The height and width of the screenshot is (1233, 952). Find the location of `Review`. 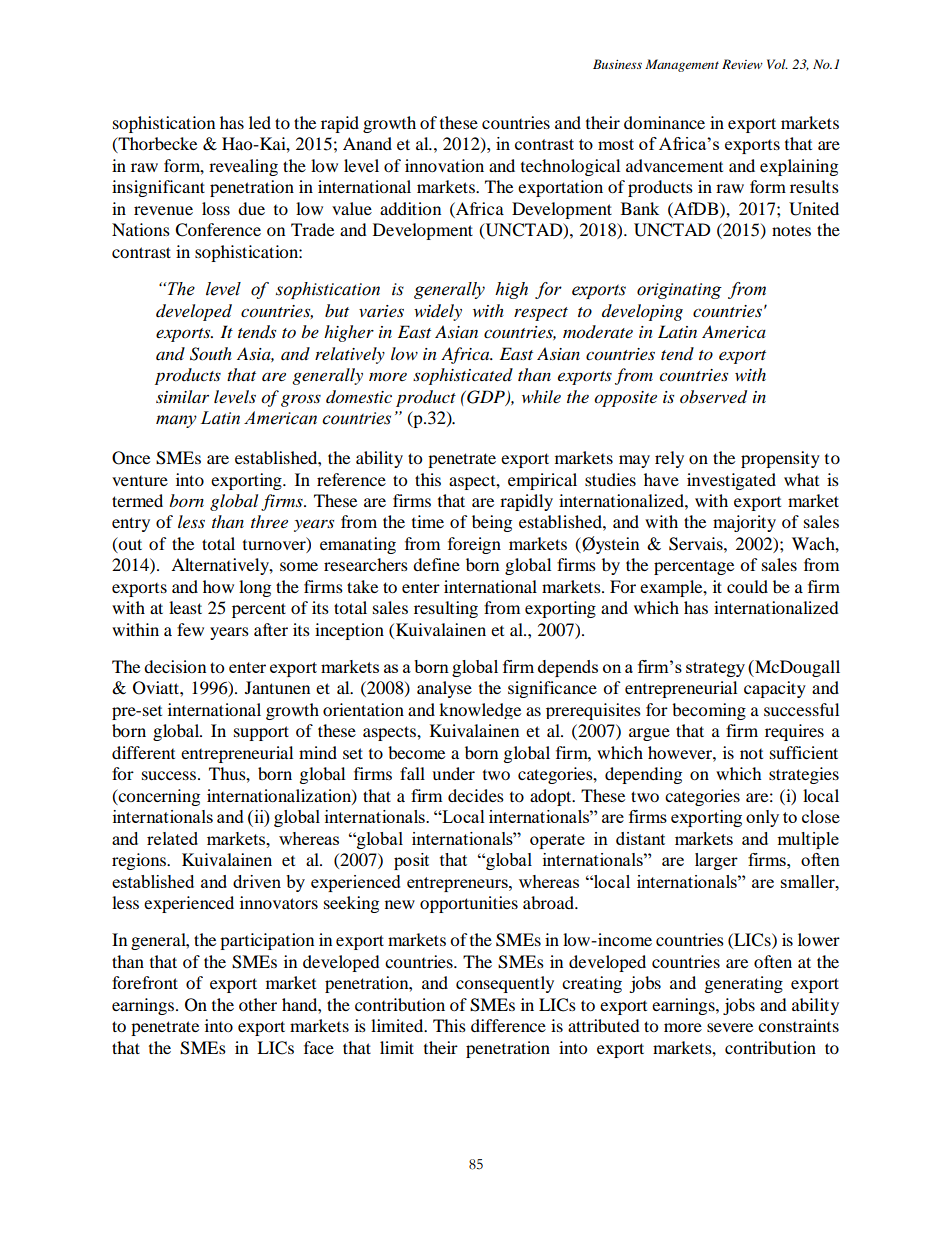

Review is located at coordinates (742, 64).
